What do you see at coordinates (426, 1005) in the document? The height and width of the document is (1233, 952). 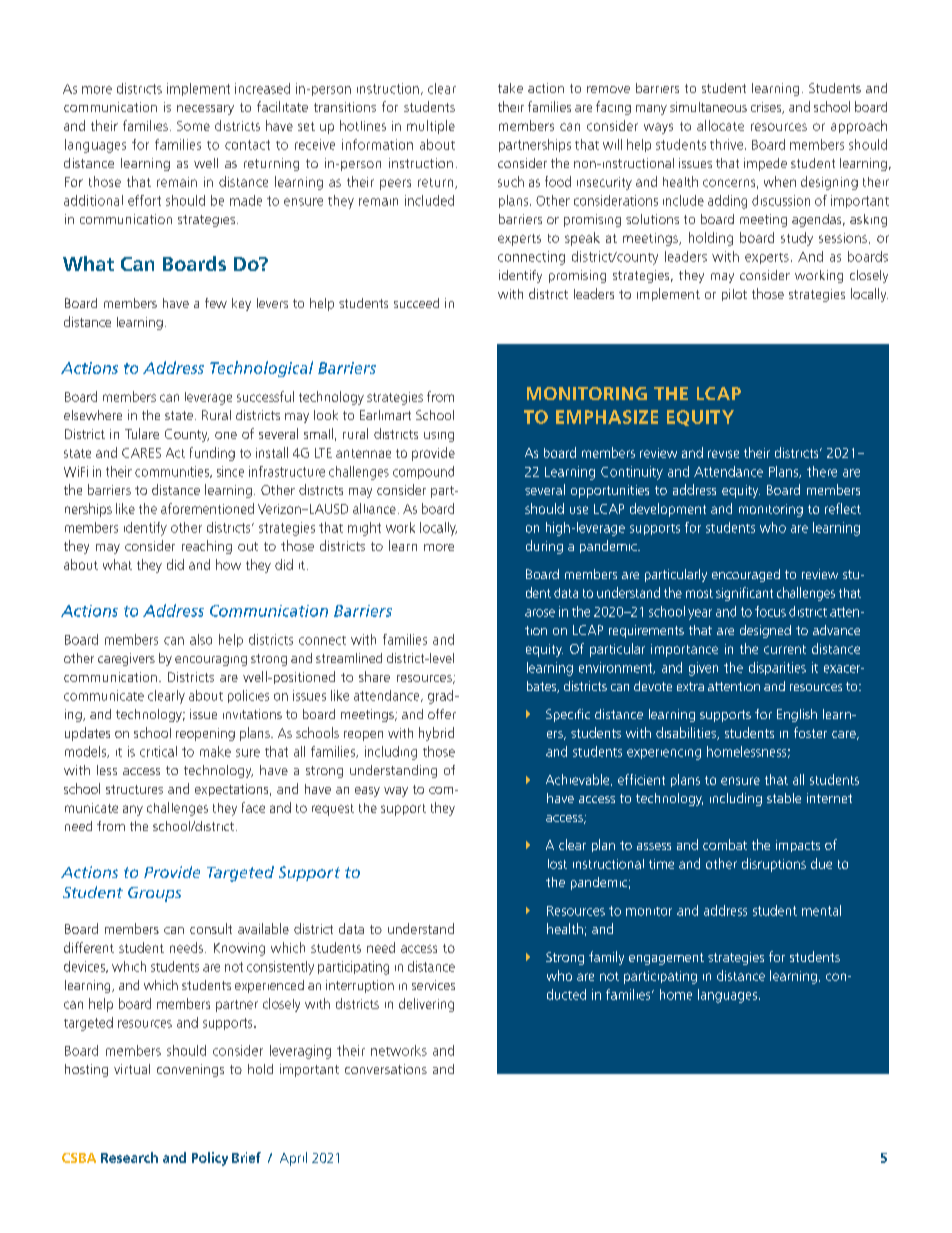 I see `delivering` at bounding box center [426, 1005].
